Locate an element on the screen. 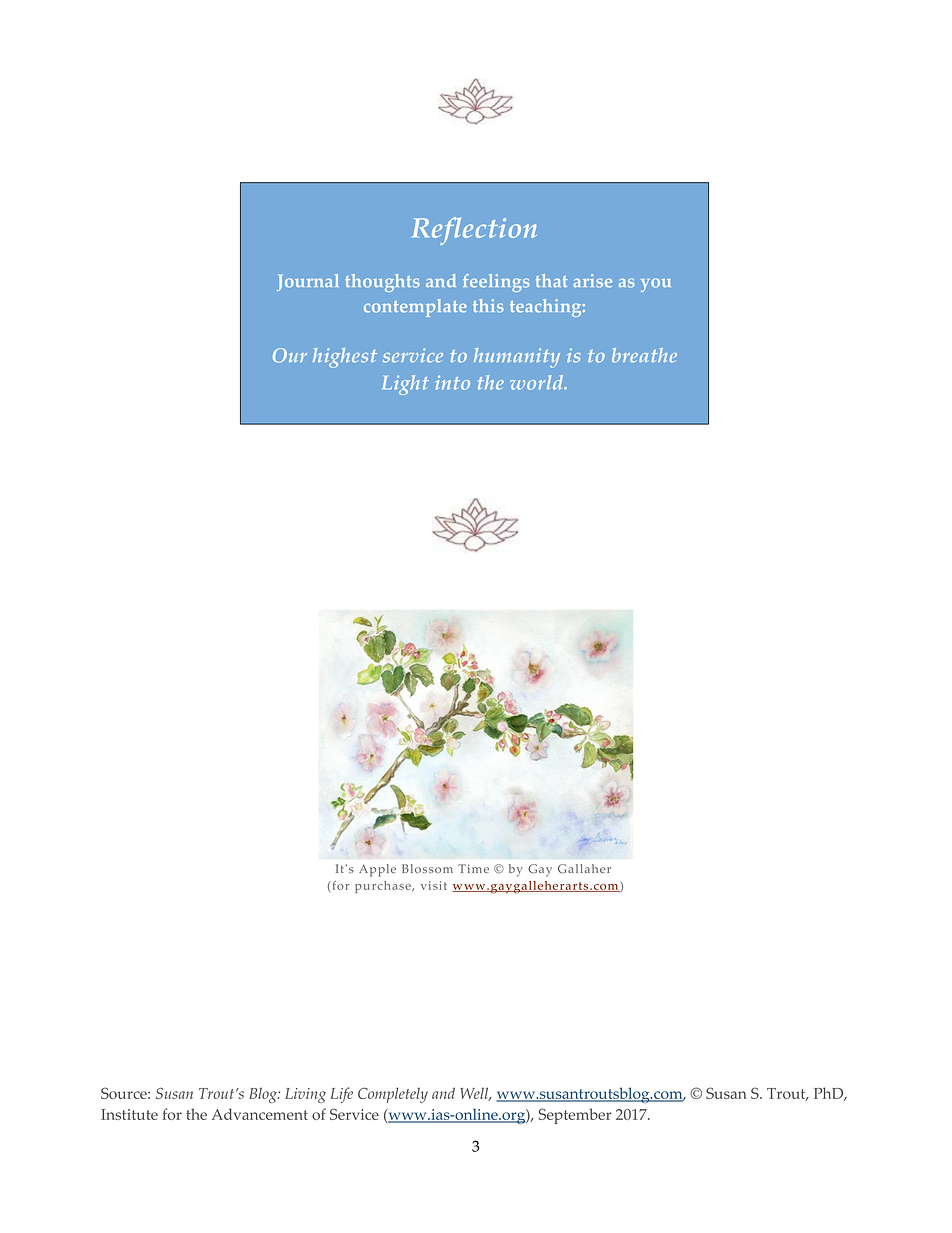  breathe is located at coordinates (644, 355).
